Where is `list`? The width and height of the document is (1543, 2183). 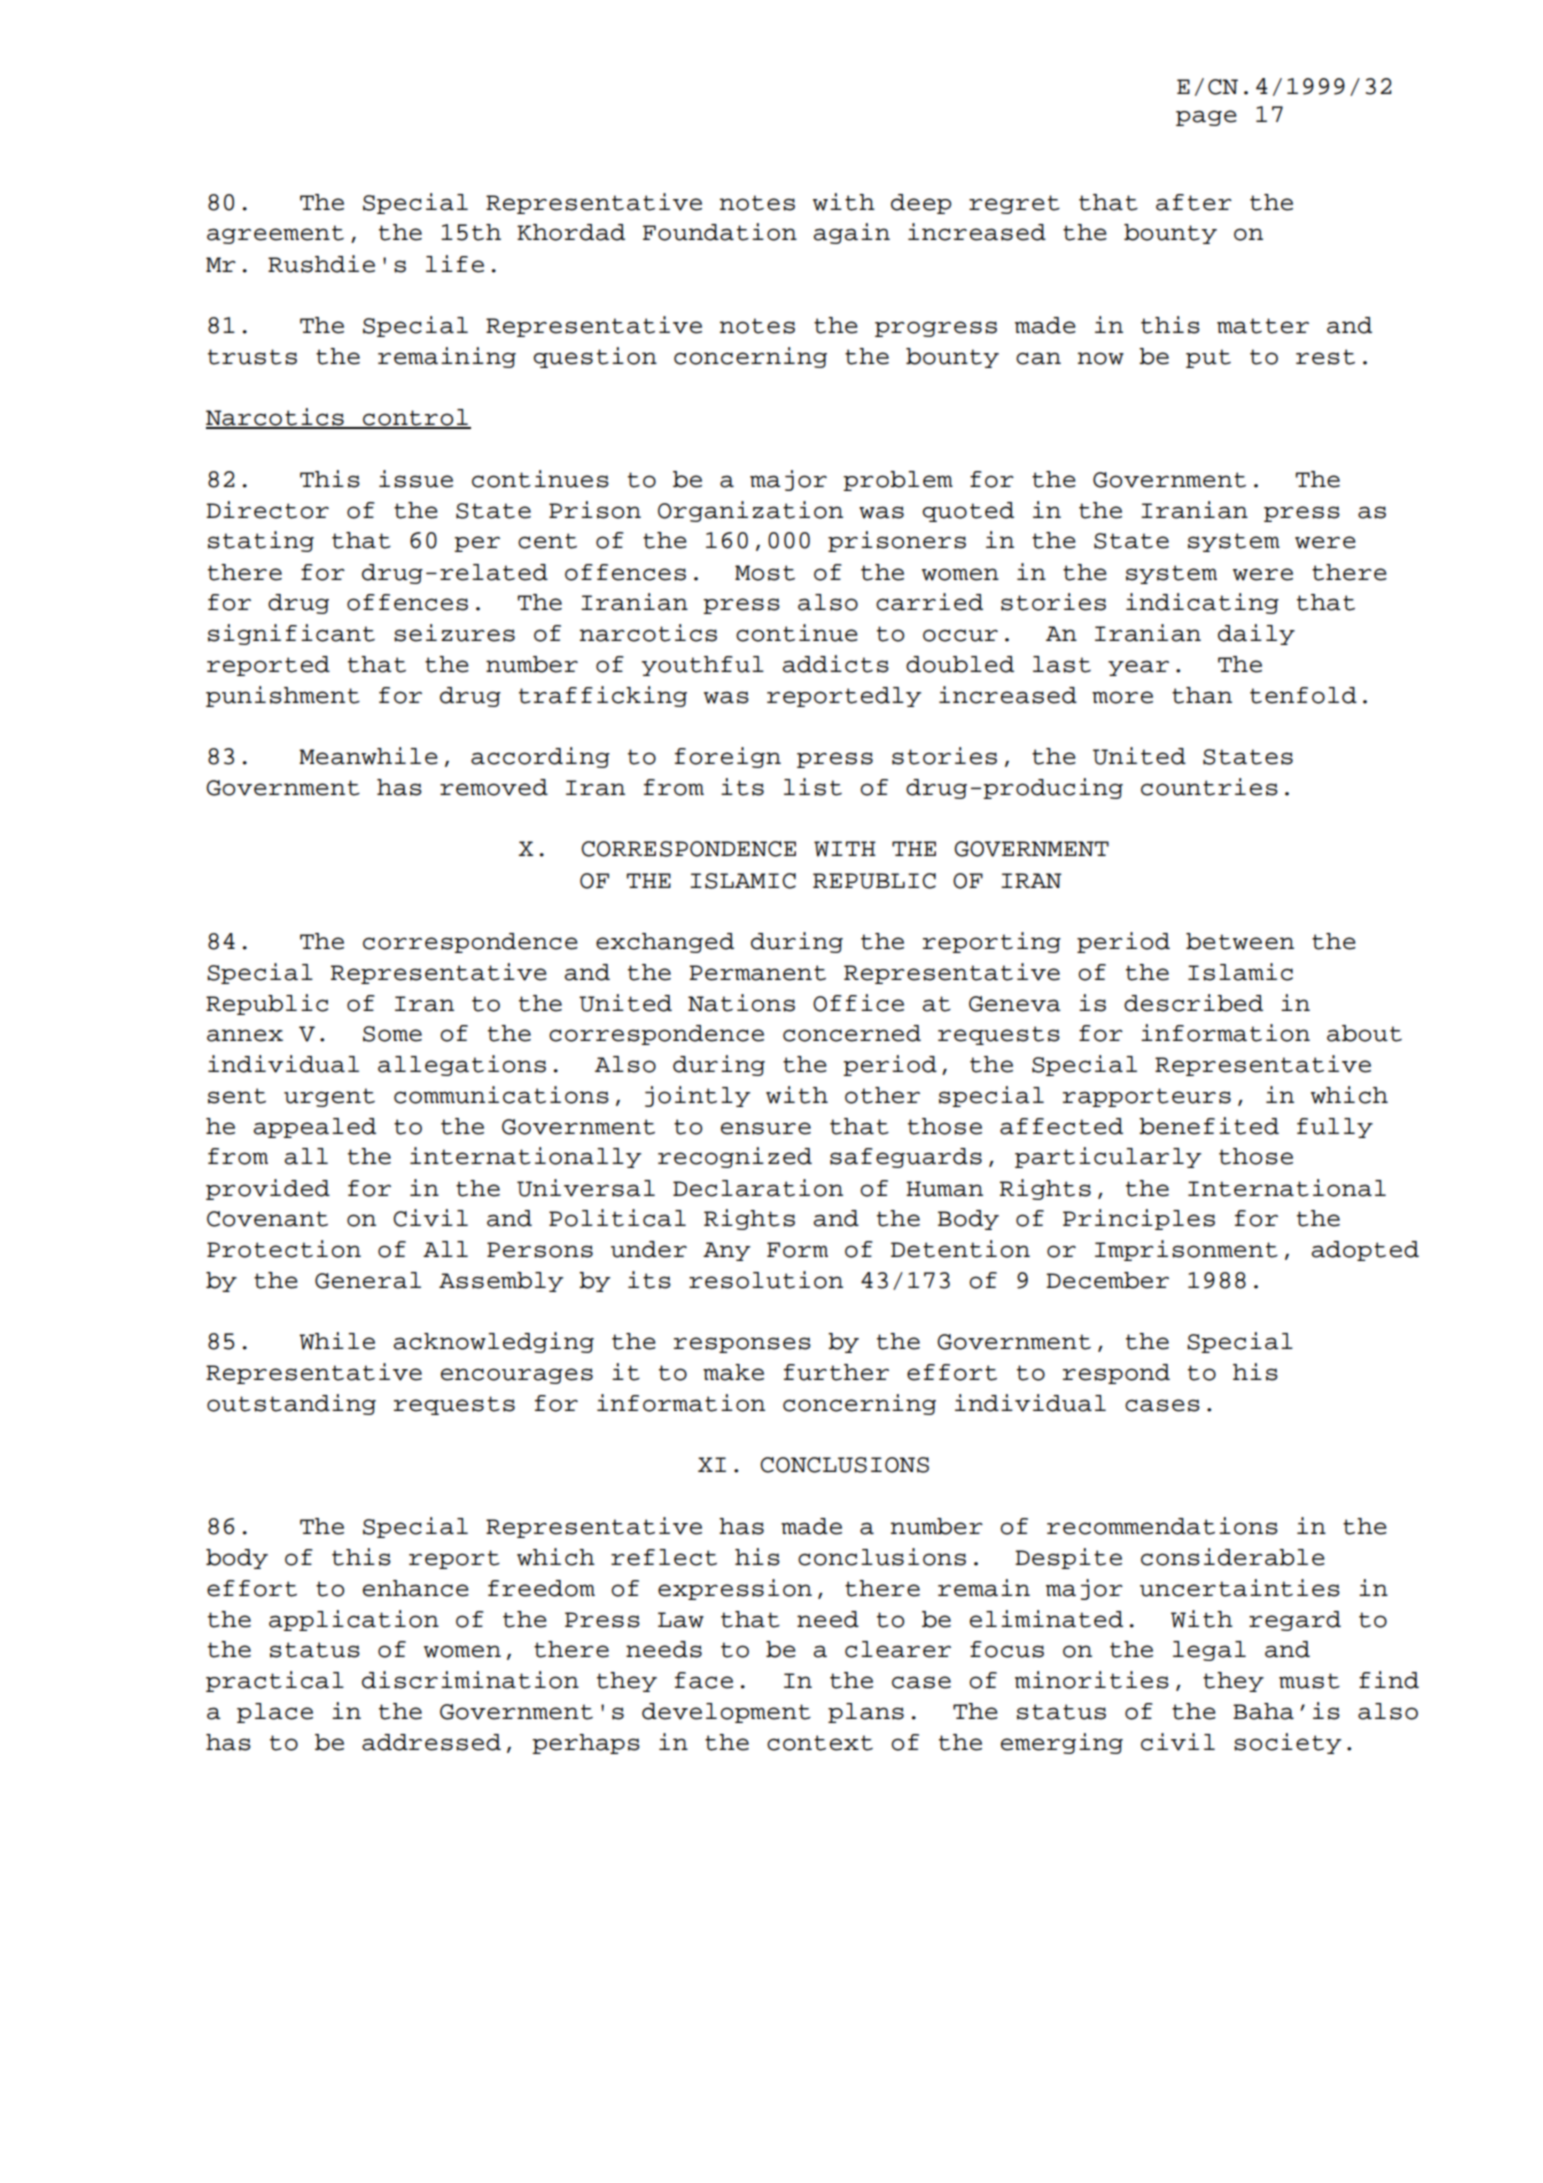
list is located at coordinates (813, 787).
